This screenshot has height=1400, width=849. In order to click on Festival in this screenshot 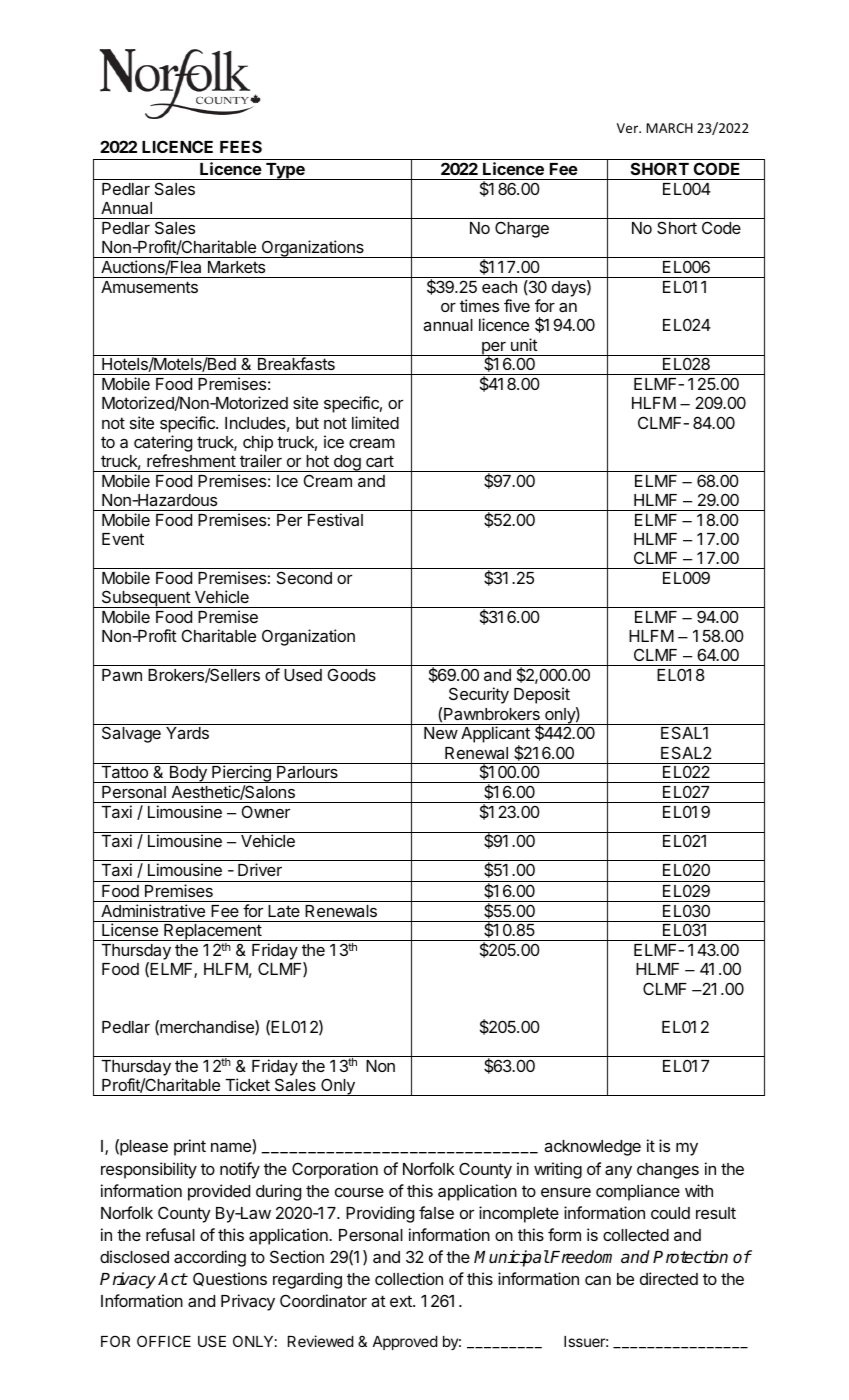, I will do `click(335, 519)`.
